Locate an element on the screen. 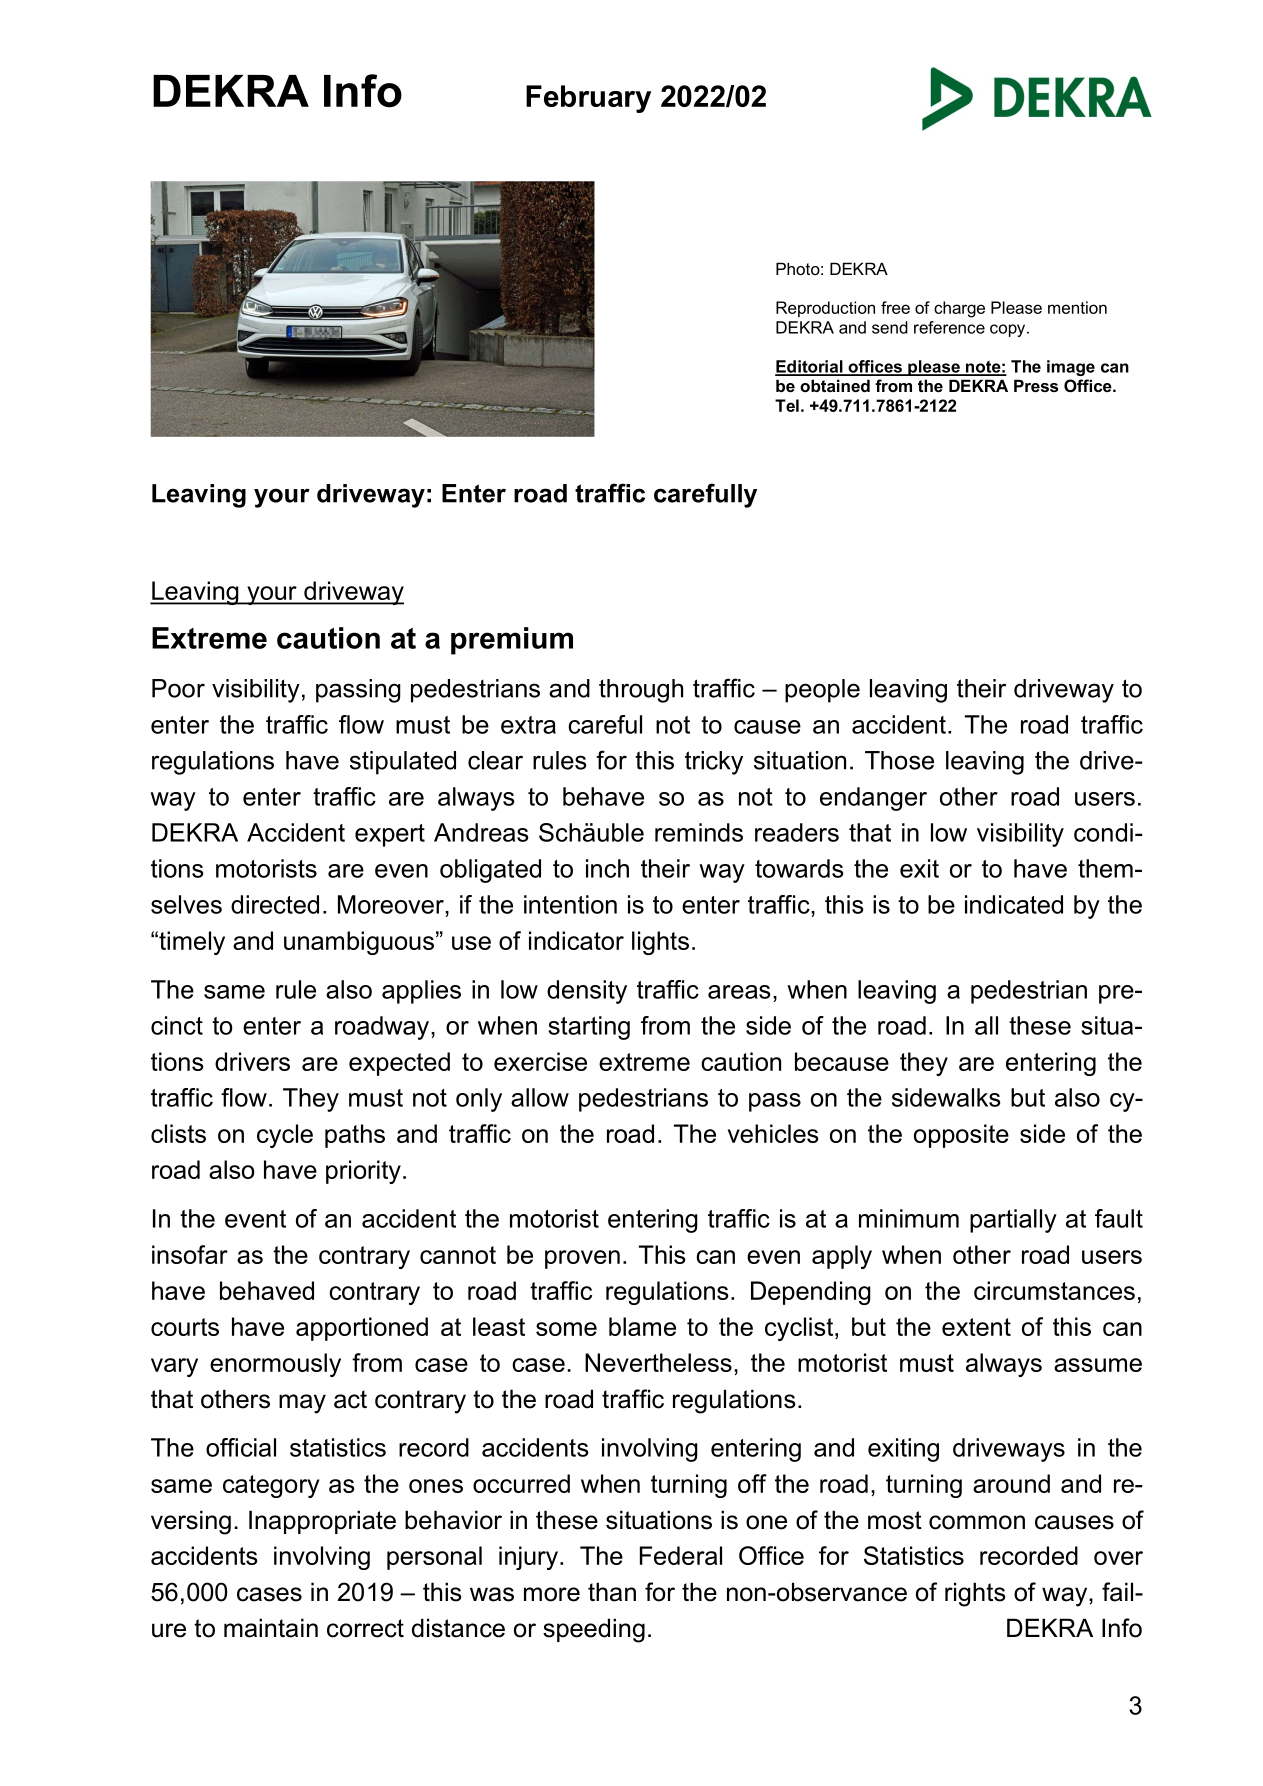 The width and height of the screenshot is (1263, 1786). stipulated is located at coordinates (403, 763).
